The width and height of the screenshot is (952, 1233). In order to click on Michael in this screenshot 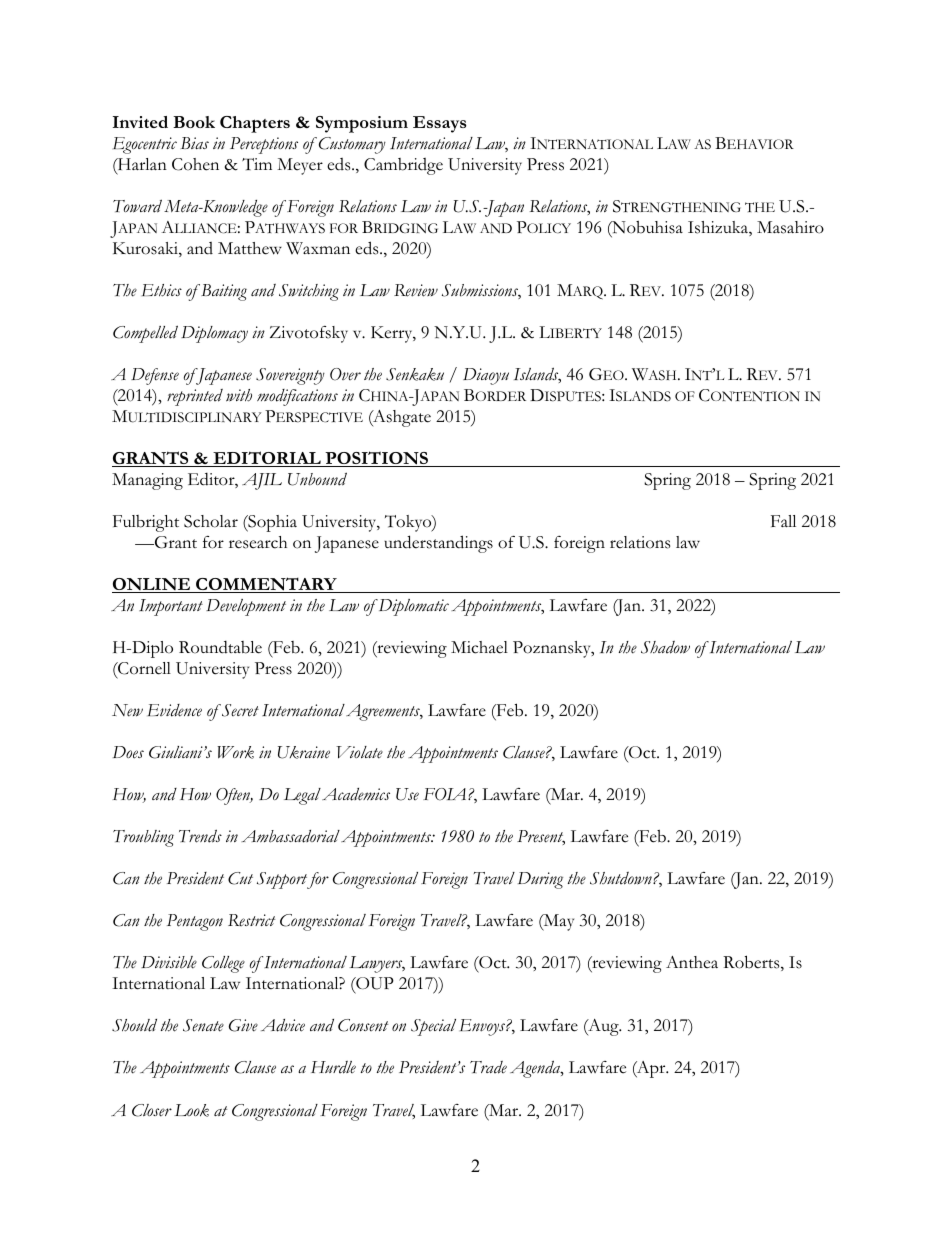, I will do `click(479, 647)`.
